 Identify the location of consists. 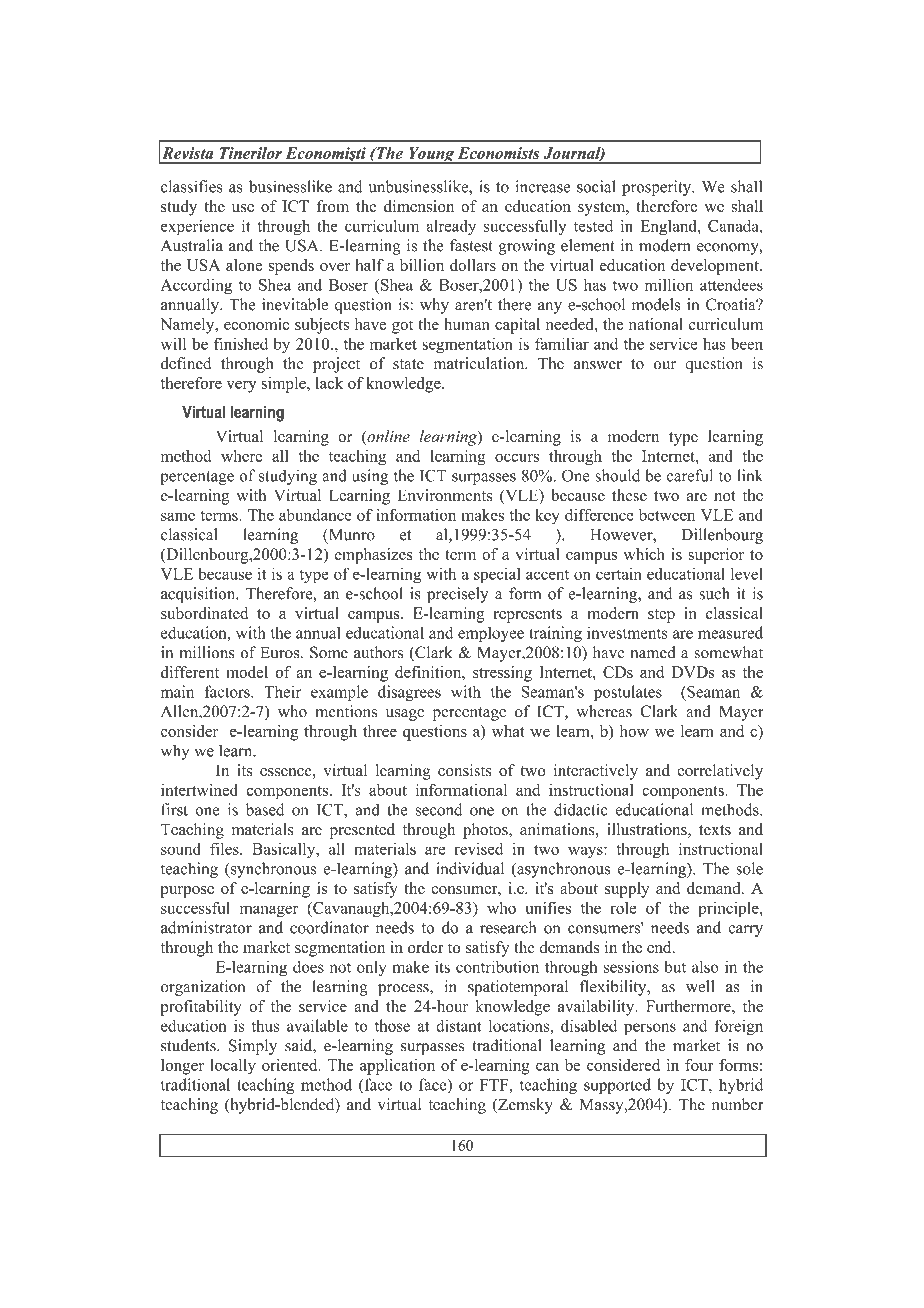
(464, 770).
